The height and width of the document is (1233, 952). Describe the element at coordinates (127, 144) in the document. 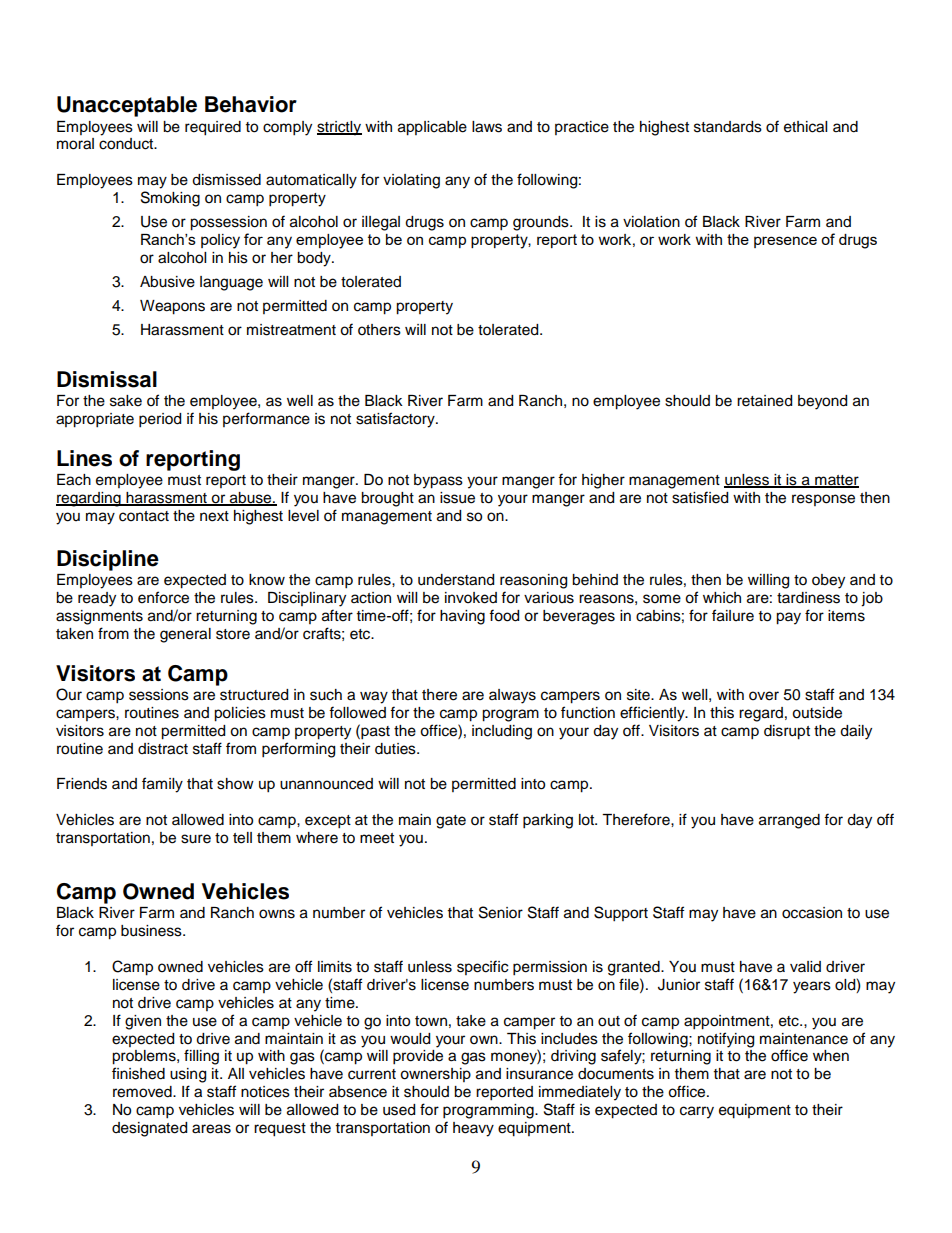

I see `conduct` at that location.
